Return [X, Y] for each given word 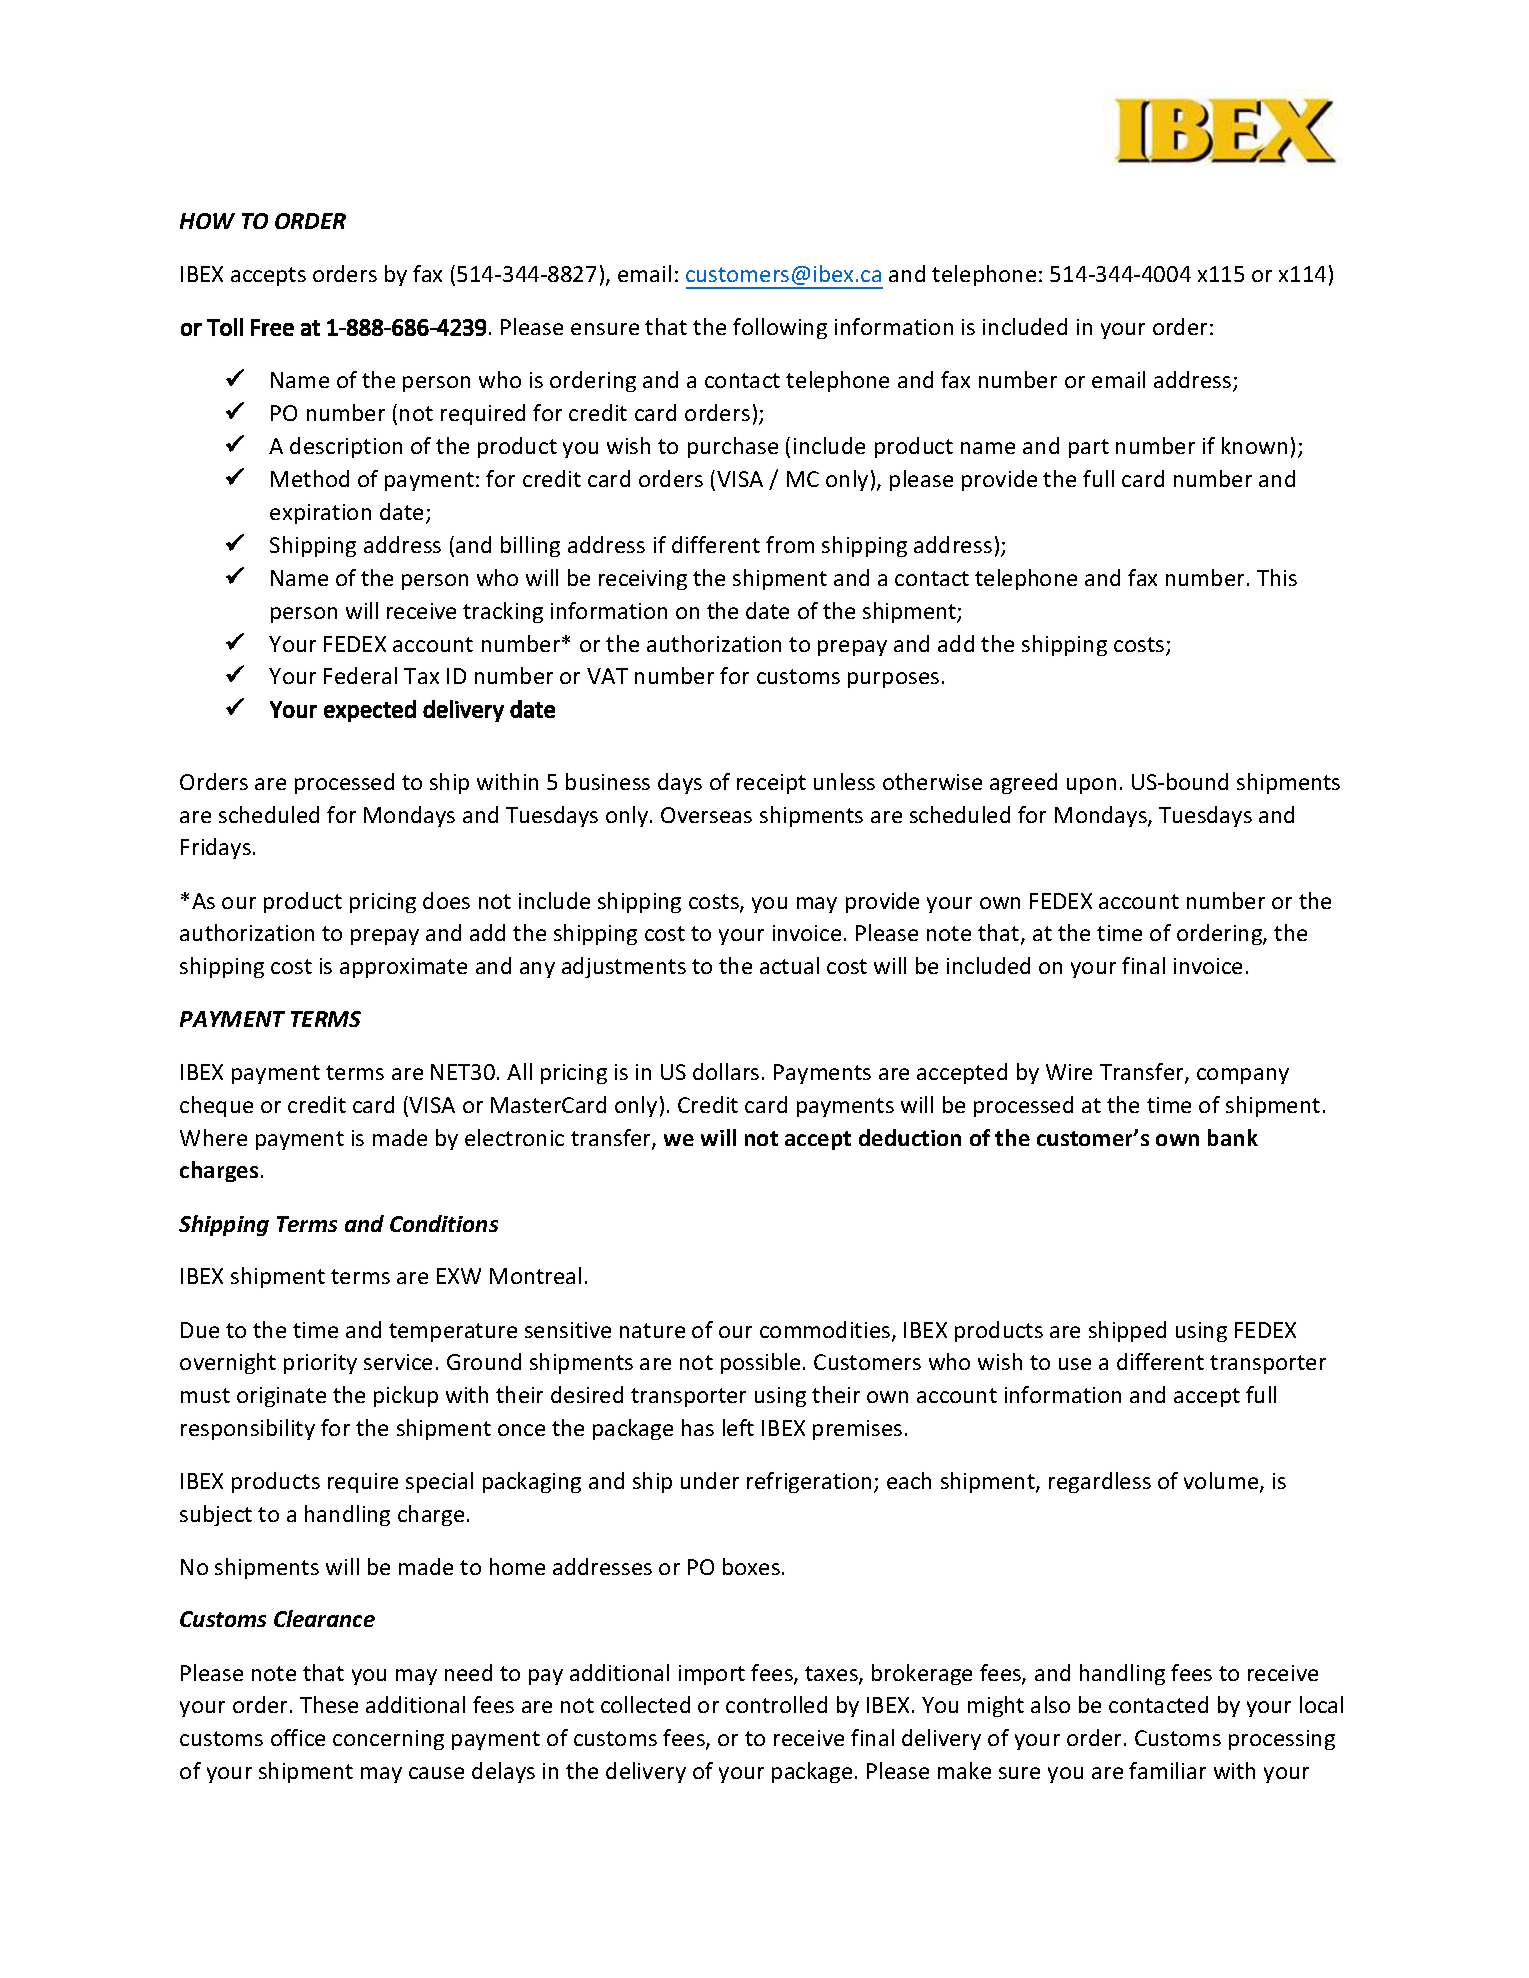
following [780, 328]
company [1243, 1076]
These [329, 1704]
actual [789, 965]
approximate [403, 968]
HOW [207, 221]
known [1254, 445]
